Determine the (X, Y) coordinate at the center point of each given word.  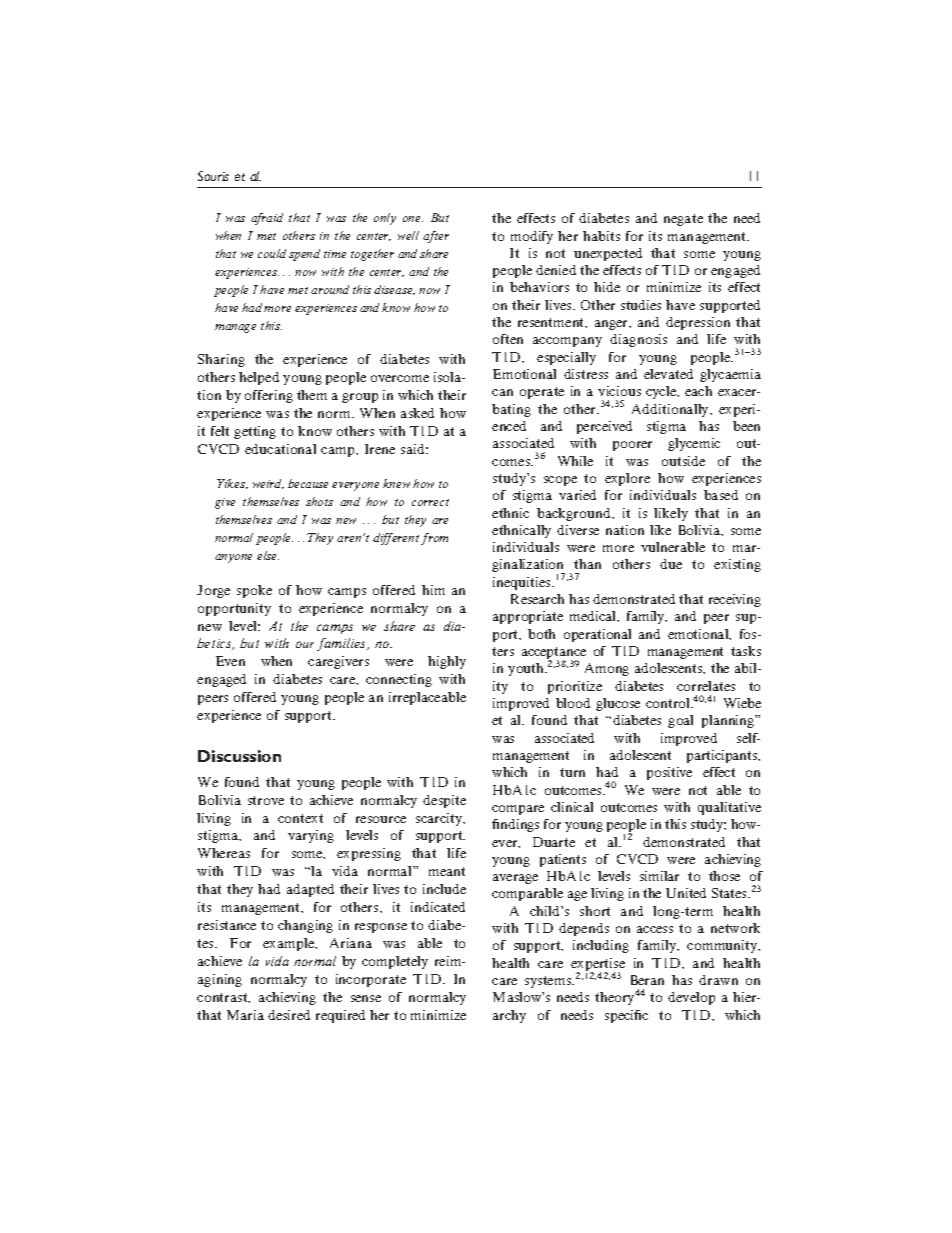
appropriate (528, 617)
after (436, 237)
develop (691, 998)
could (272, 253)
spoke (254, 591)
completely (395, 962)
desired (289, 1015)
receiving (735, 600)
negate (683, 220)
